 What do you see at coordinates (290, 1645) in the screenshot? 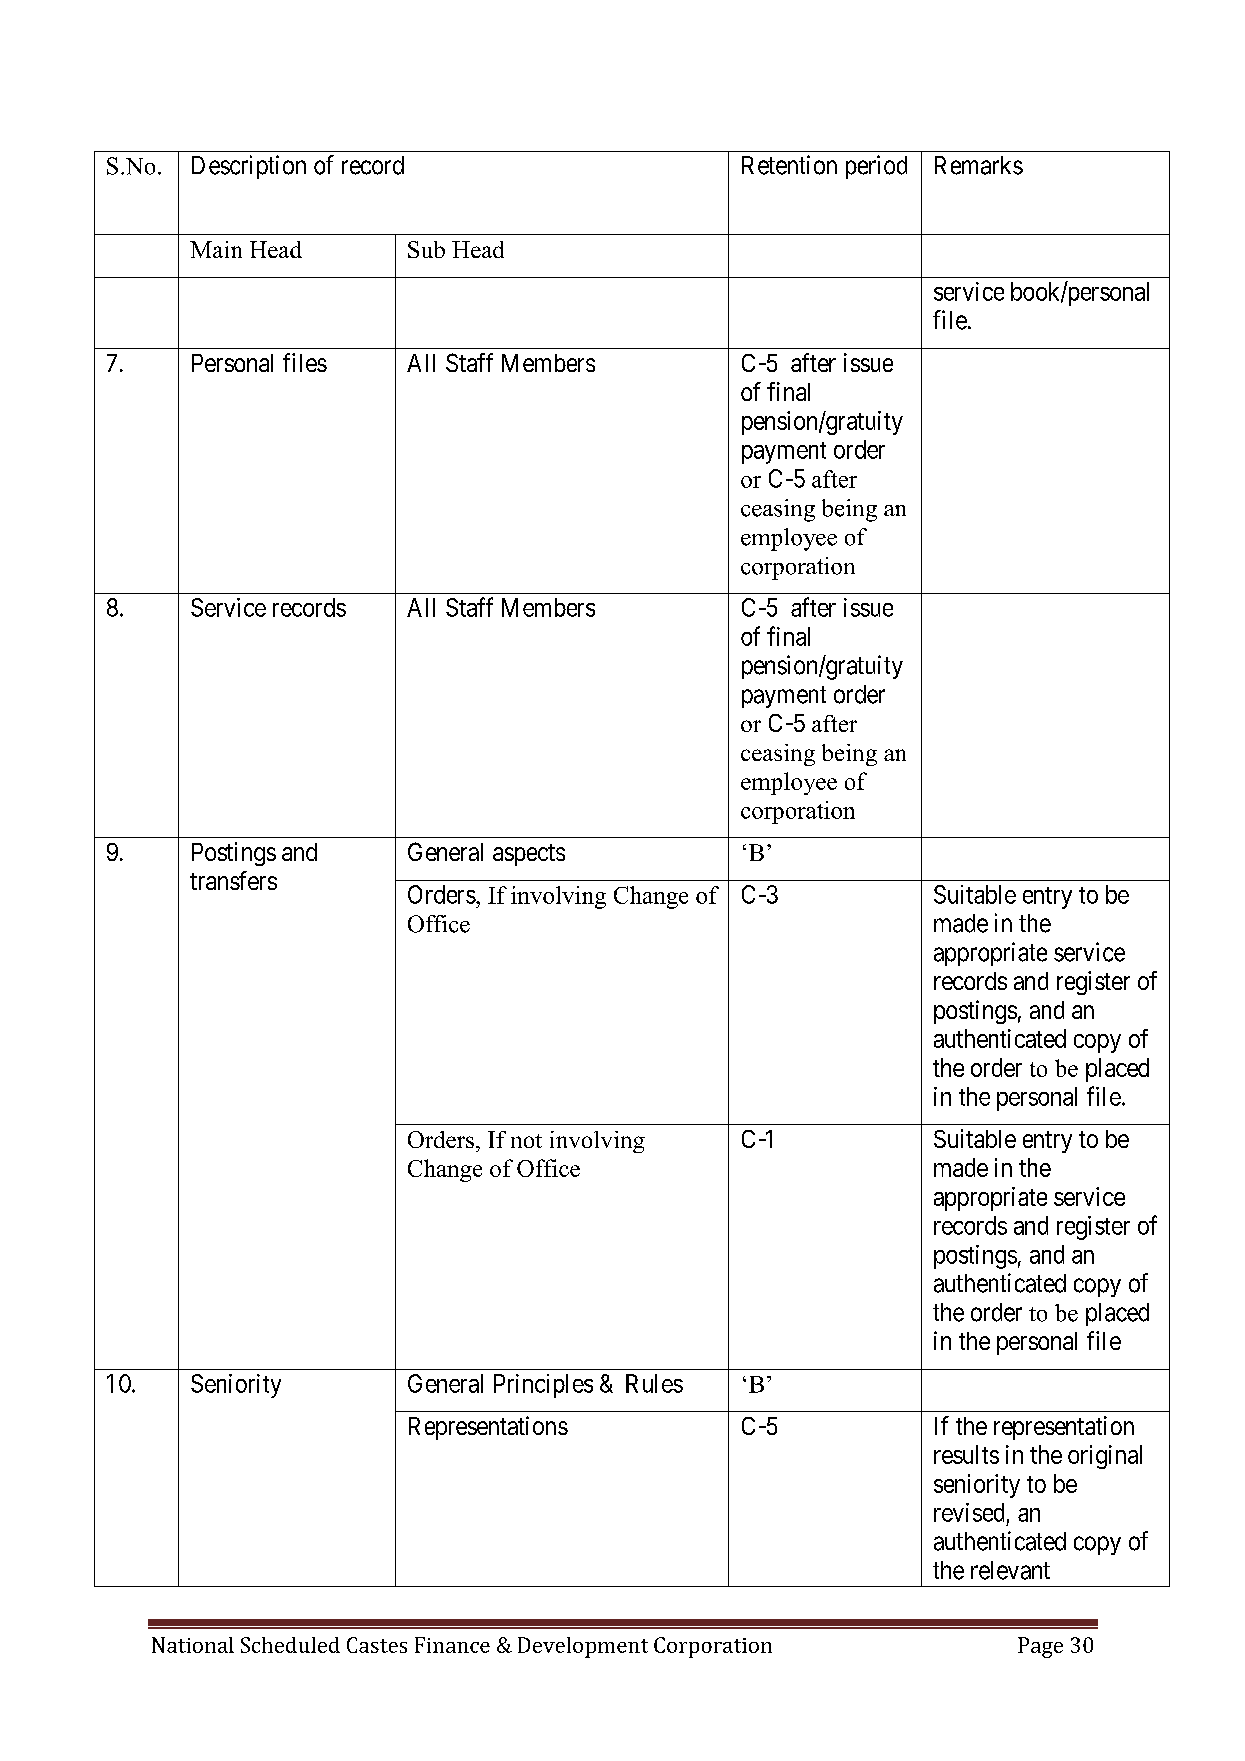
I see `Scheduled` at bounding box center [290, 1645].
